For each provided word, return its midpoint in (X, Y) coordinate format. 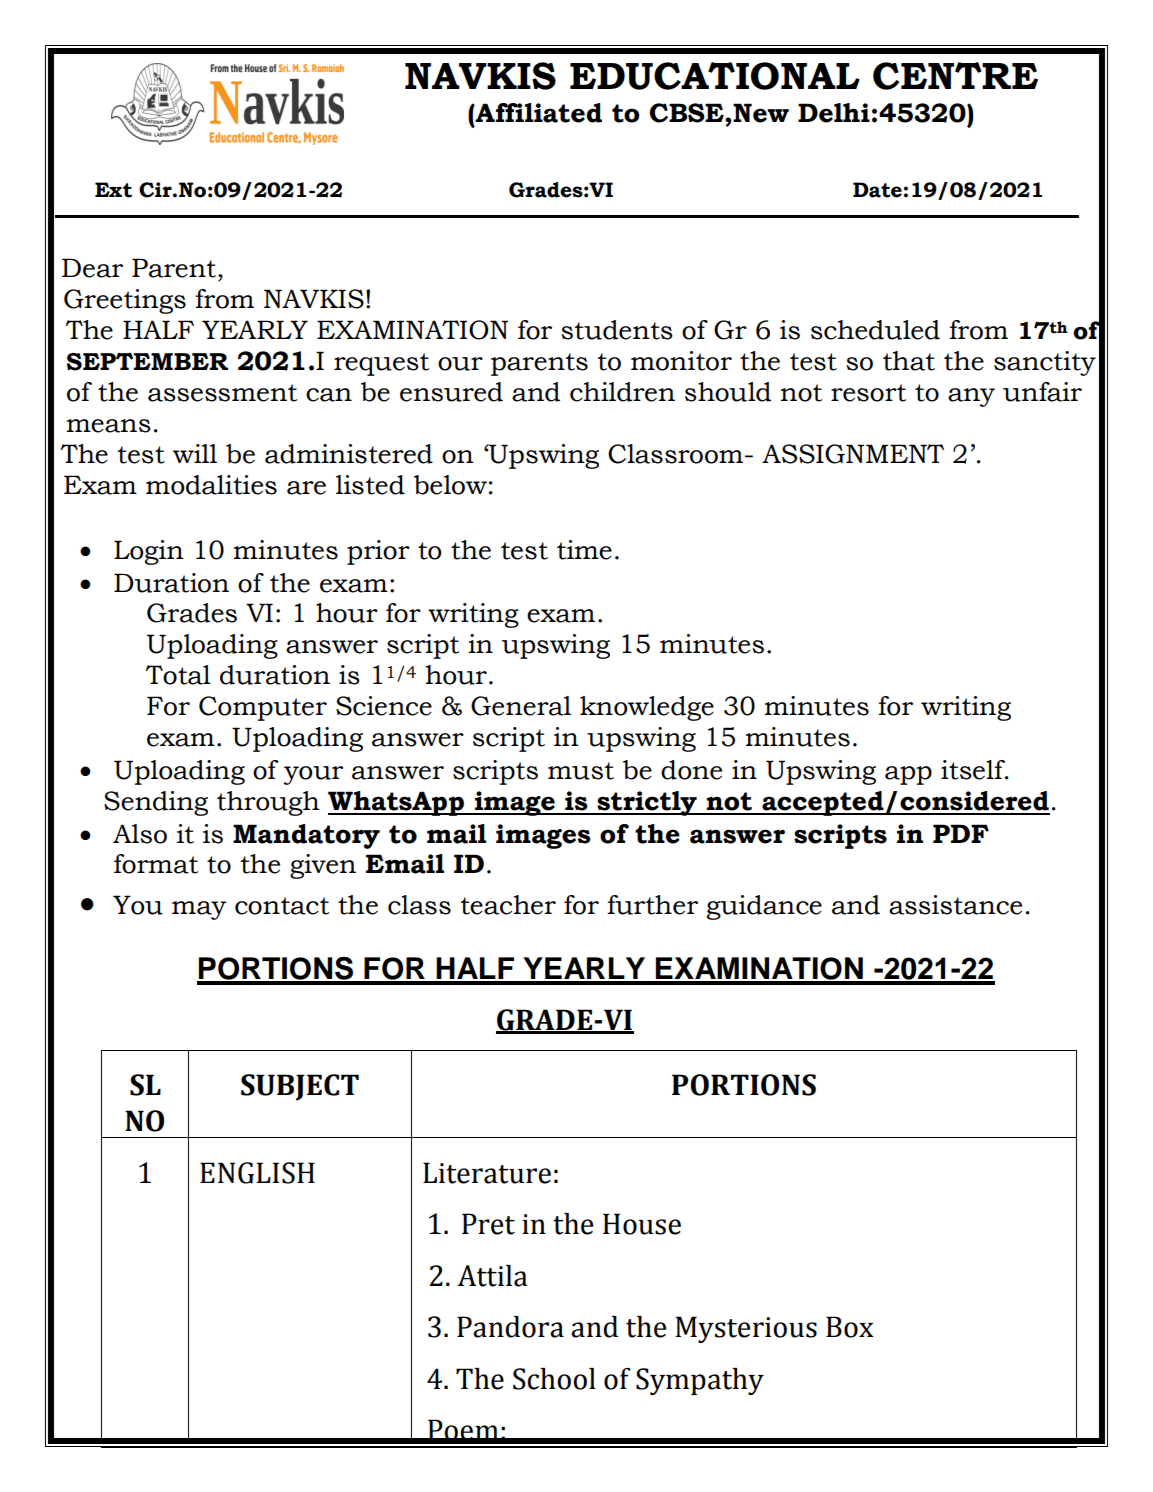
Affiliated (538, 113)
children (622, 392)
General (521, 706)
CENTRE (955, 76)
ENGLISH (257, 1173)
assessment (222, 393)
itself (974, 770)
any (971, 397)
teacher (508, 905)
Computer (263, 708)
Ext (113, 190)
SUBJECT (300, 1087)
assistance (955, 905)
